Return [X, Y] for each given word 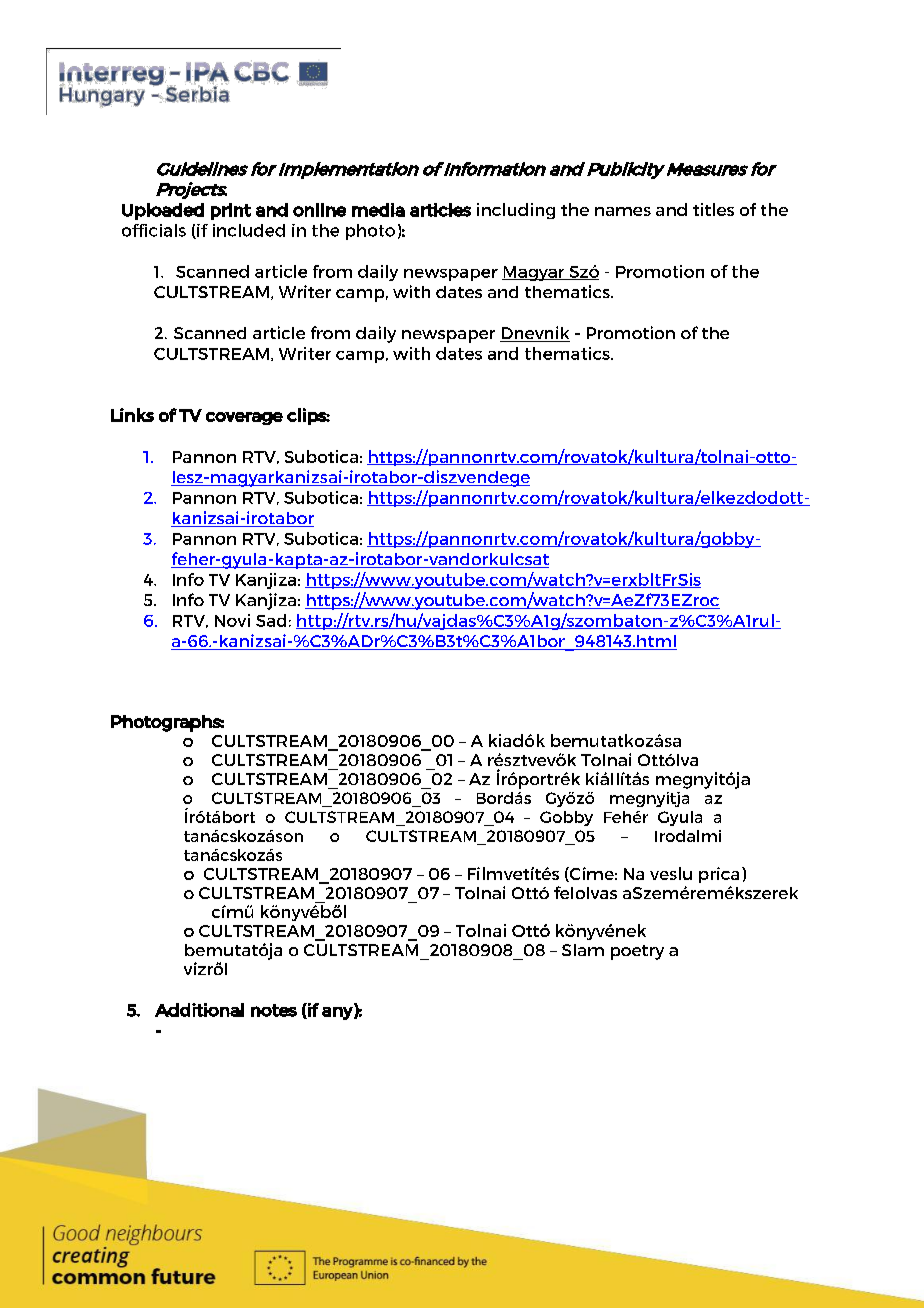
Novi [232, 620]
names [623, 211]
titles [713, 209]
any [338, 1013]
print [231, 211]
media [378, 210]
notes [274, 1010]
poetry [637, 952]
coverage [244, 418]
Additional [199, 1010]
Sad [271, 620]
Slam [583, 950]
